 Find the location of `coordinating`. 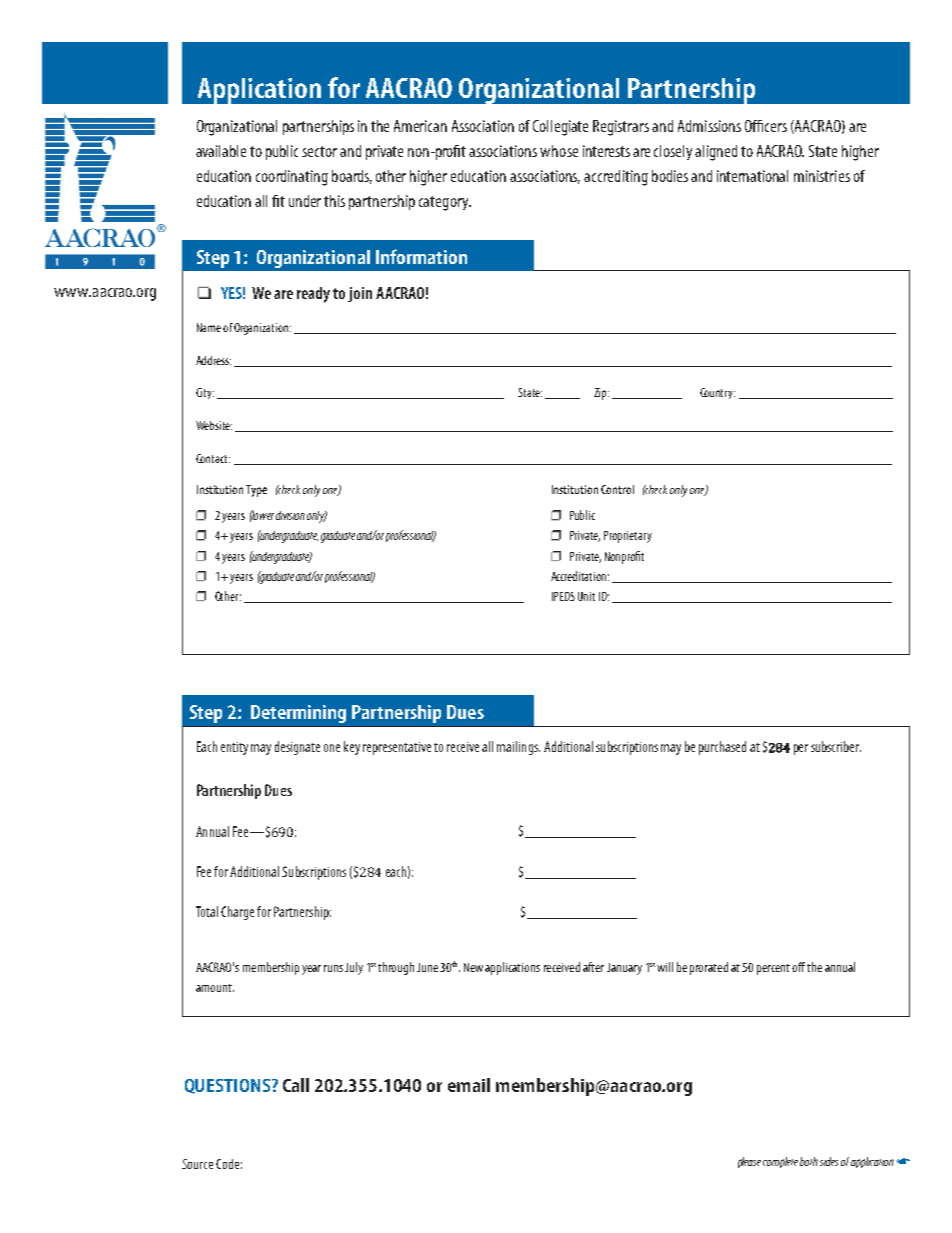

coordinating is located at coordinates (292, 178).
